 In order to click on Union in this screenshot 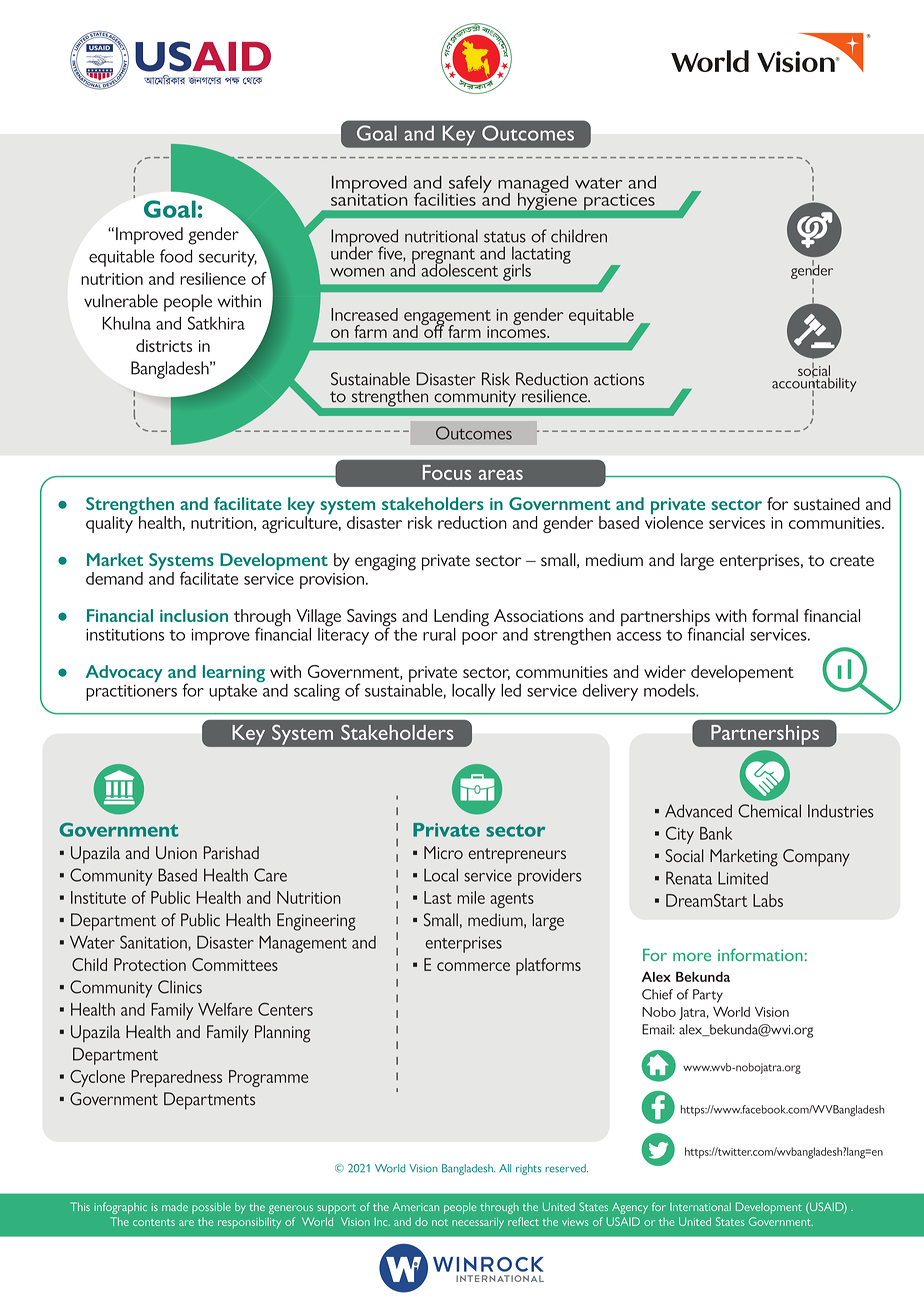, I will do `click(176, 852)`.
